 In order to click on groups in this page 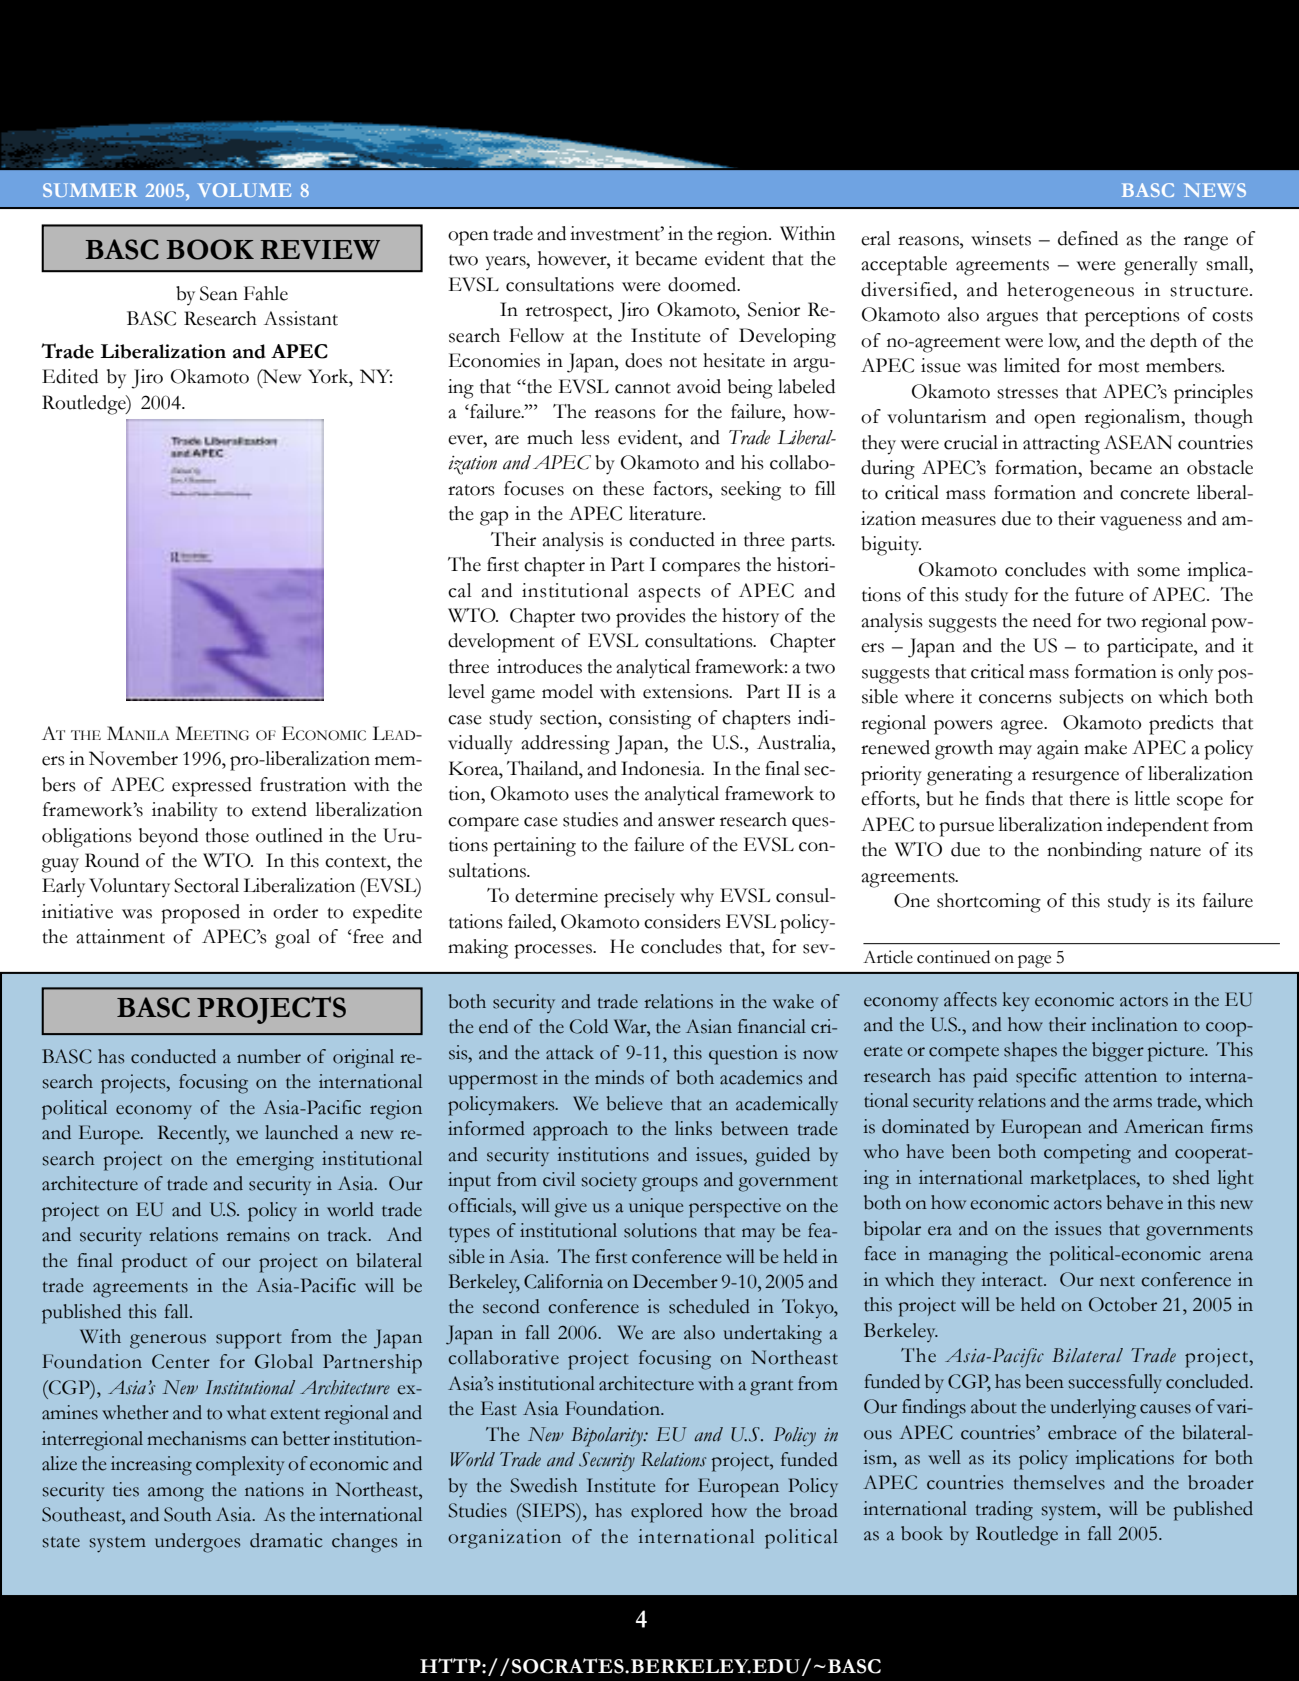, I will do `click(670, 1184)`.
